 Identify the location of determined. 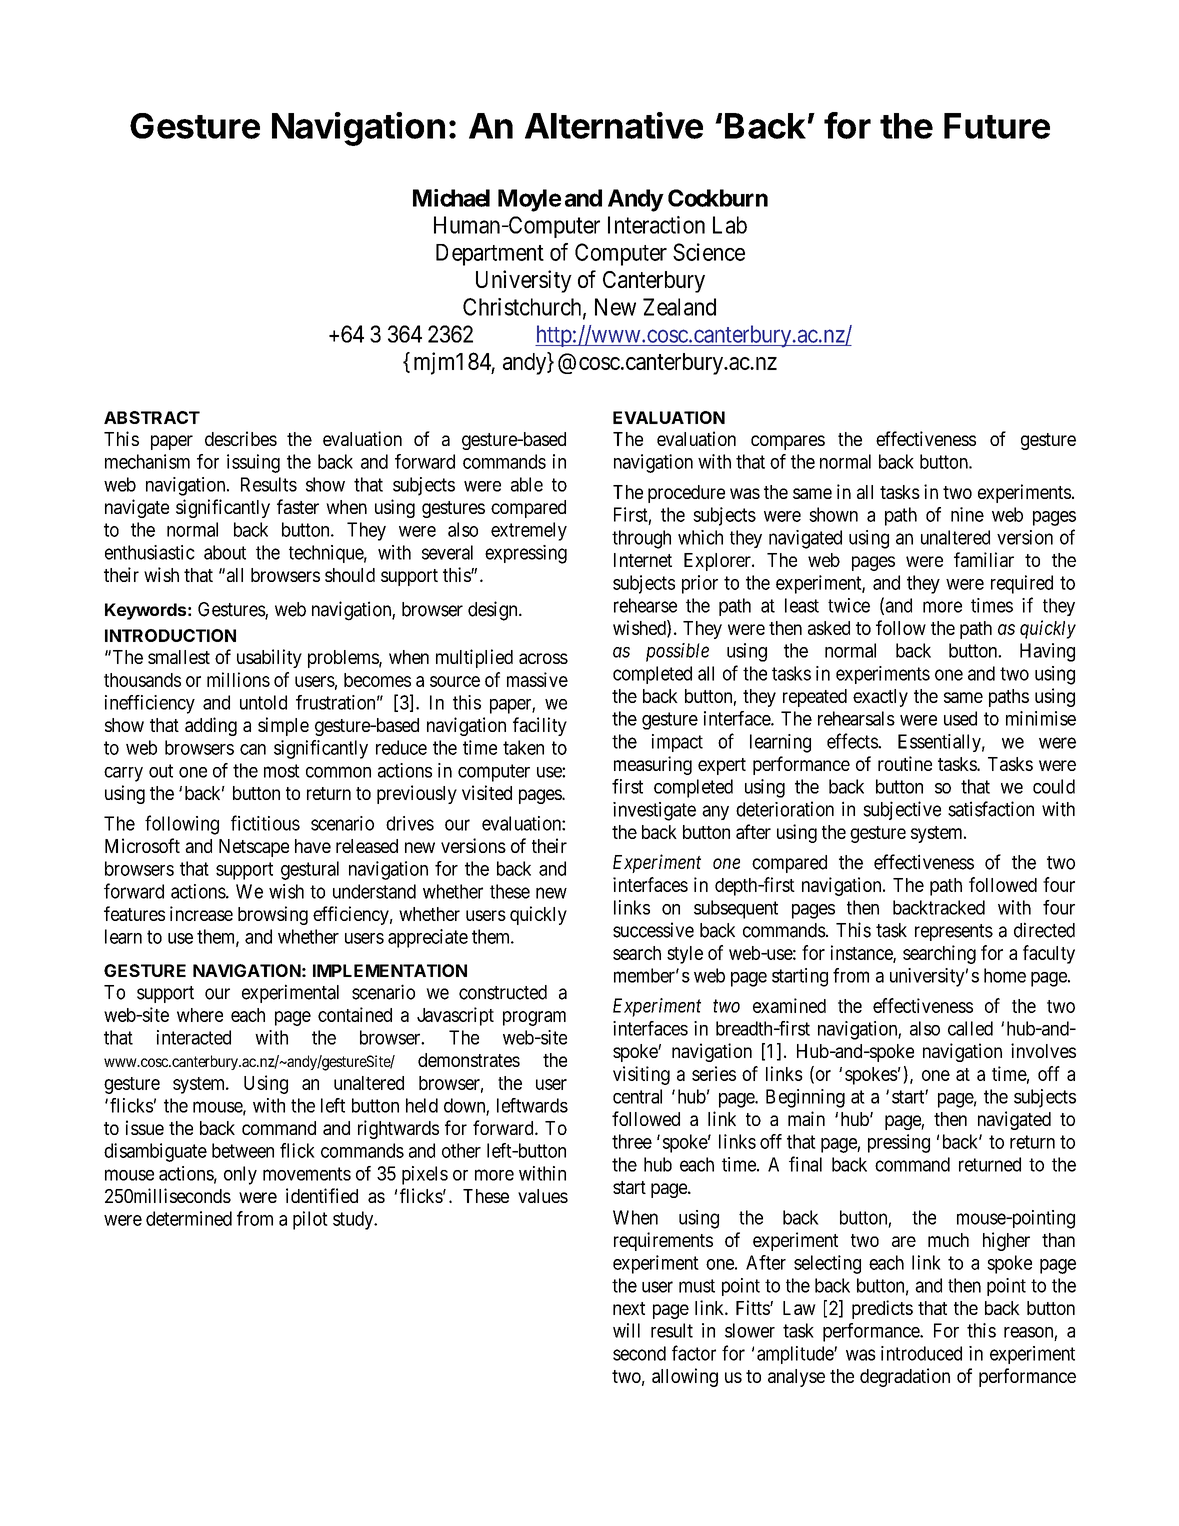
(189, 1218).
